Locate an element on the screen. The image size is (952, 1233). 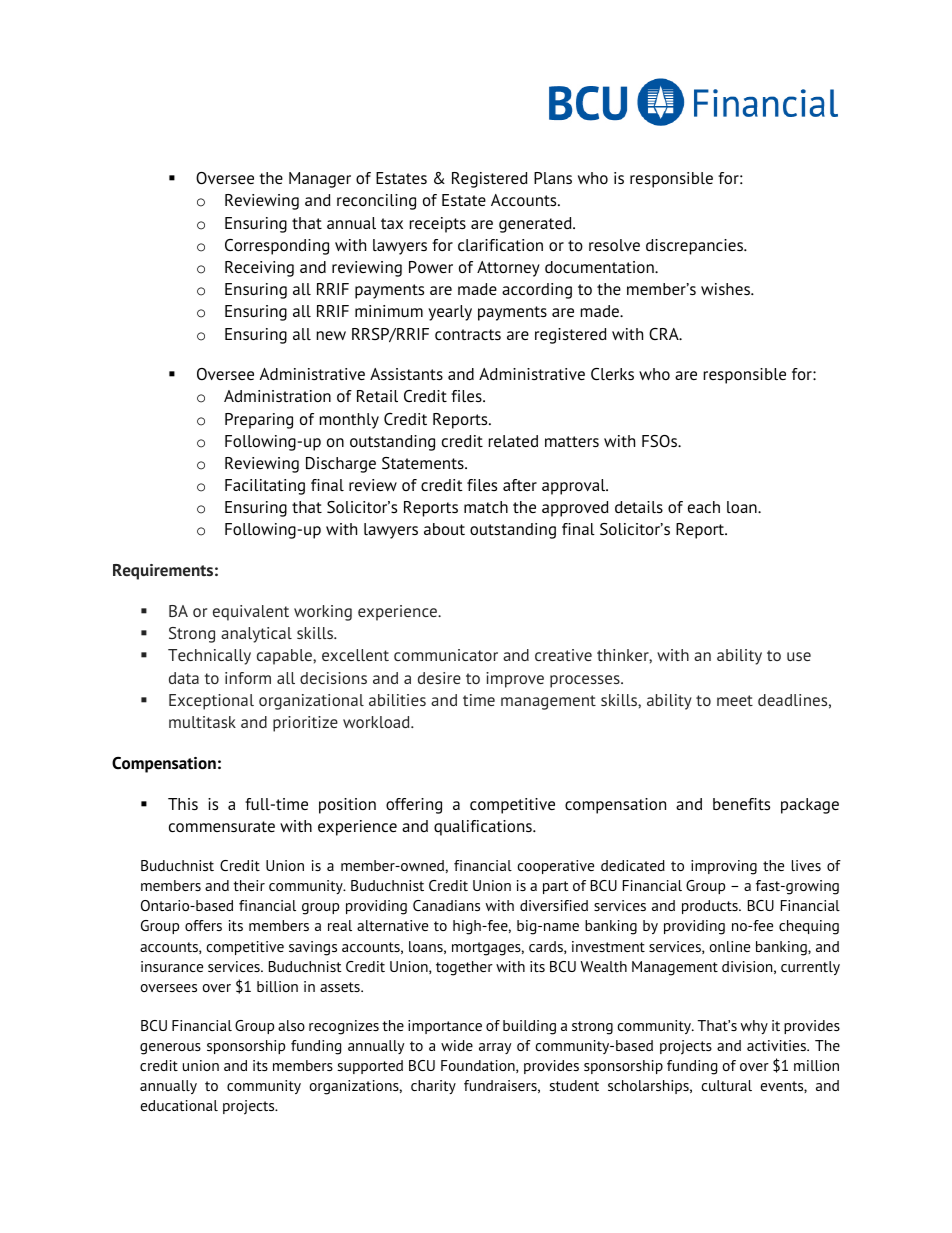
Corresponding is located at coordinates (277, 247).
